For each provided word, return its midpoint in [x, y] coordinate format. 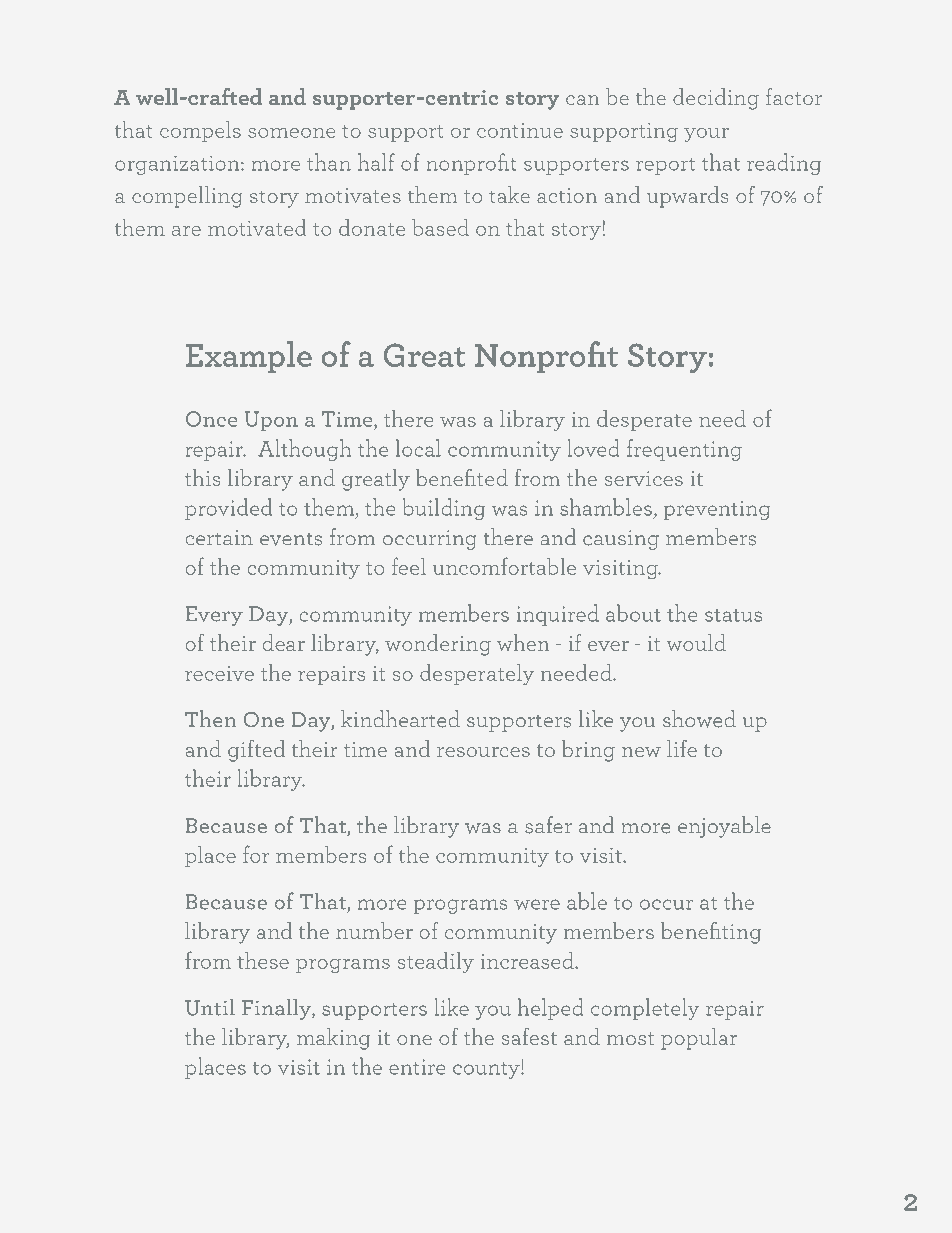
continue [520, 130]
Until [210, 1007]
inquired [558, 615]
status [733, 615]
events [291, 539]
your [706, 135]
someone [292, 133]
